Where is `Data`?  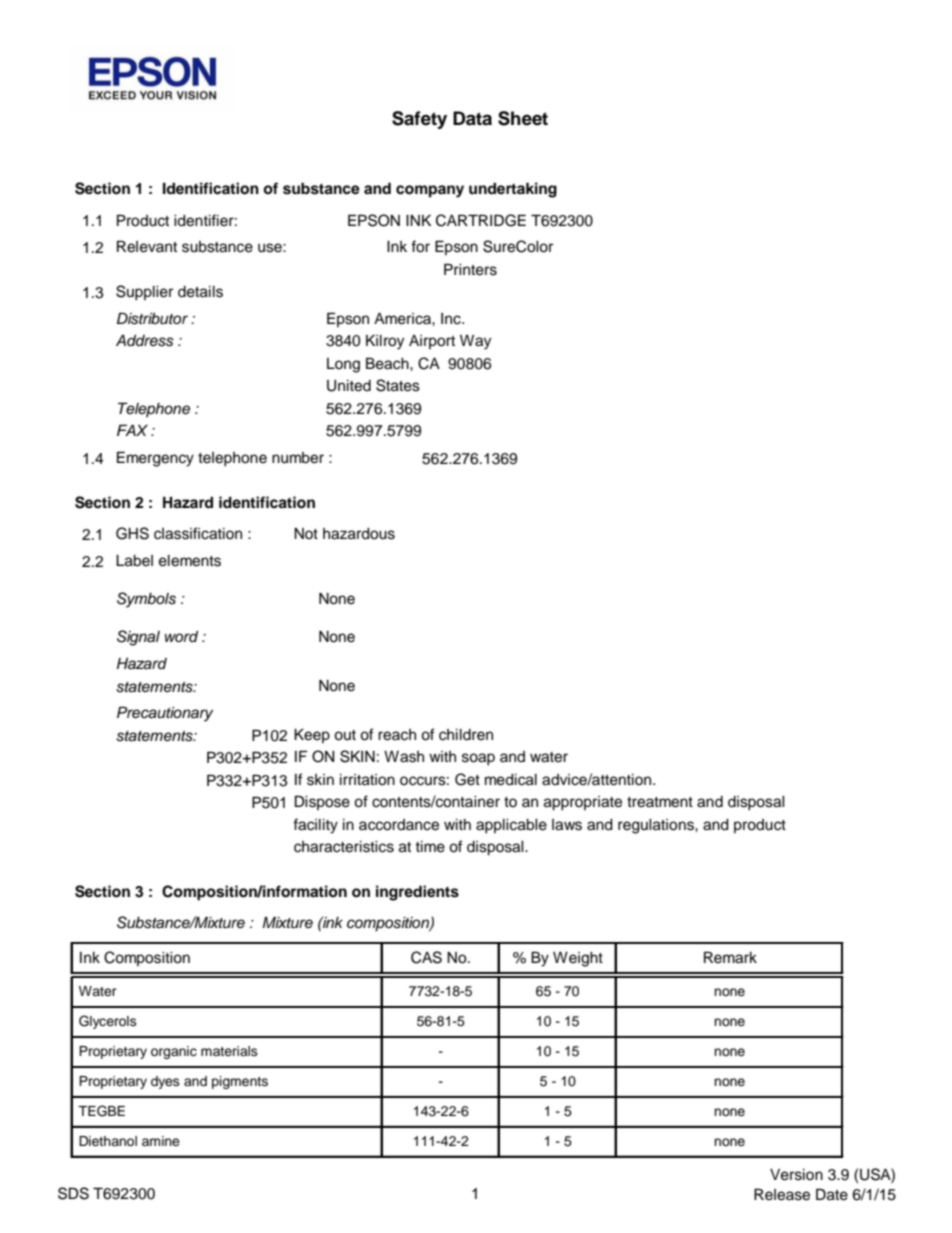 Data is located at coordinates (472, 118).
